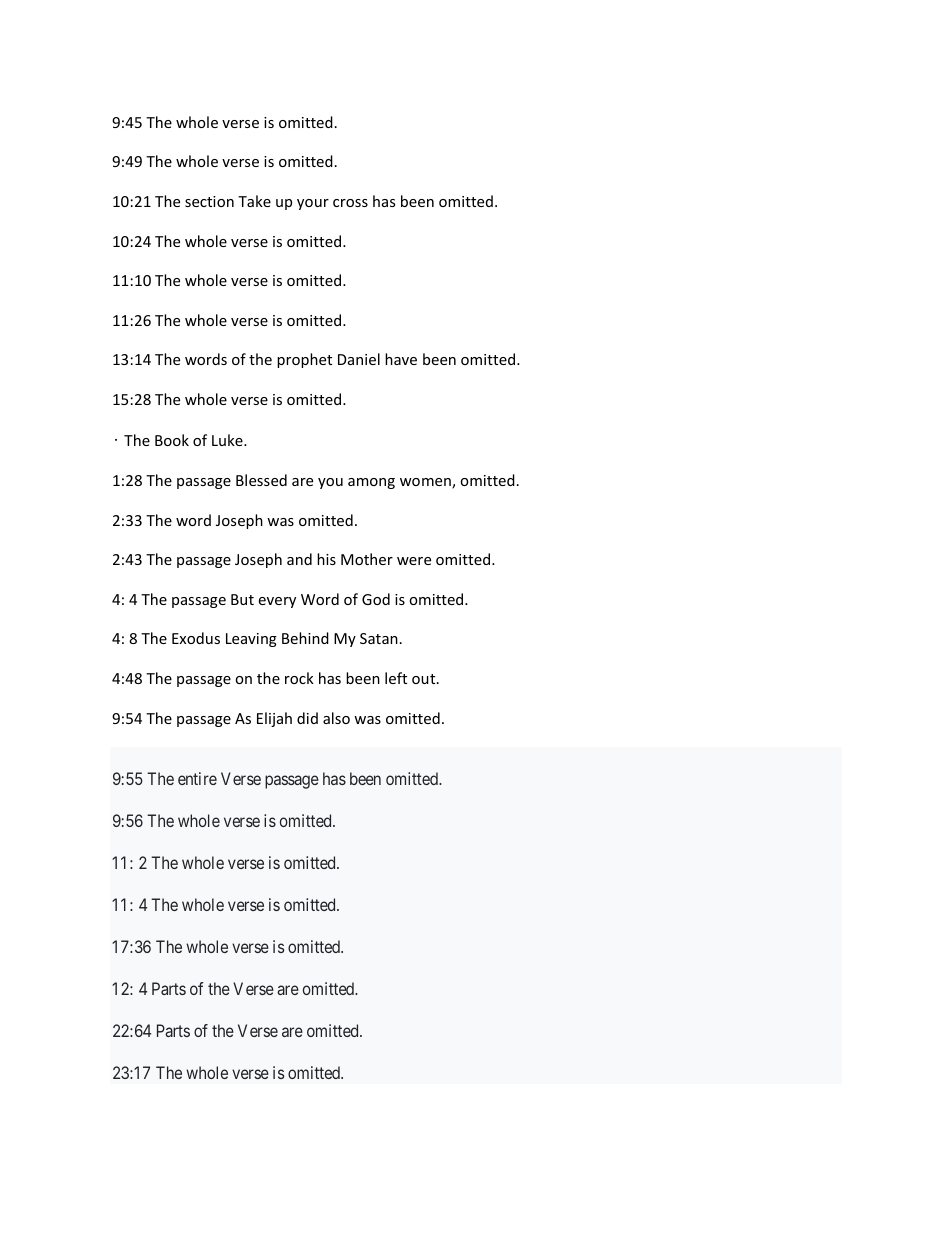 Image resolution: width=952 pixels, height=1233 pixels. Describe the element at coordinates (414, 561) in the screenshot. I see `were` at that location.
